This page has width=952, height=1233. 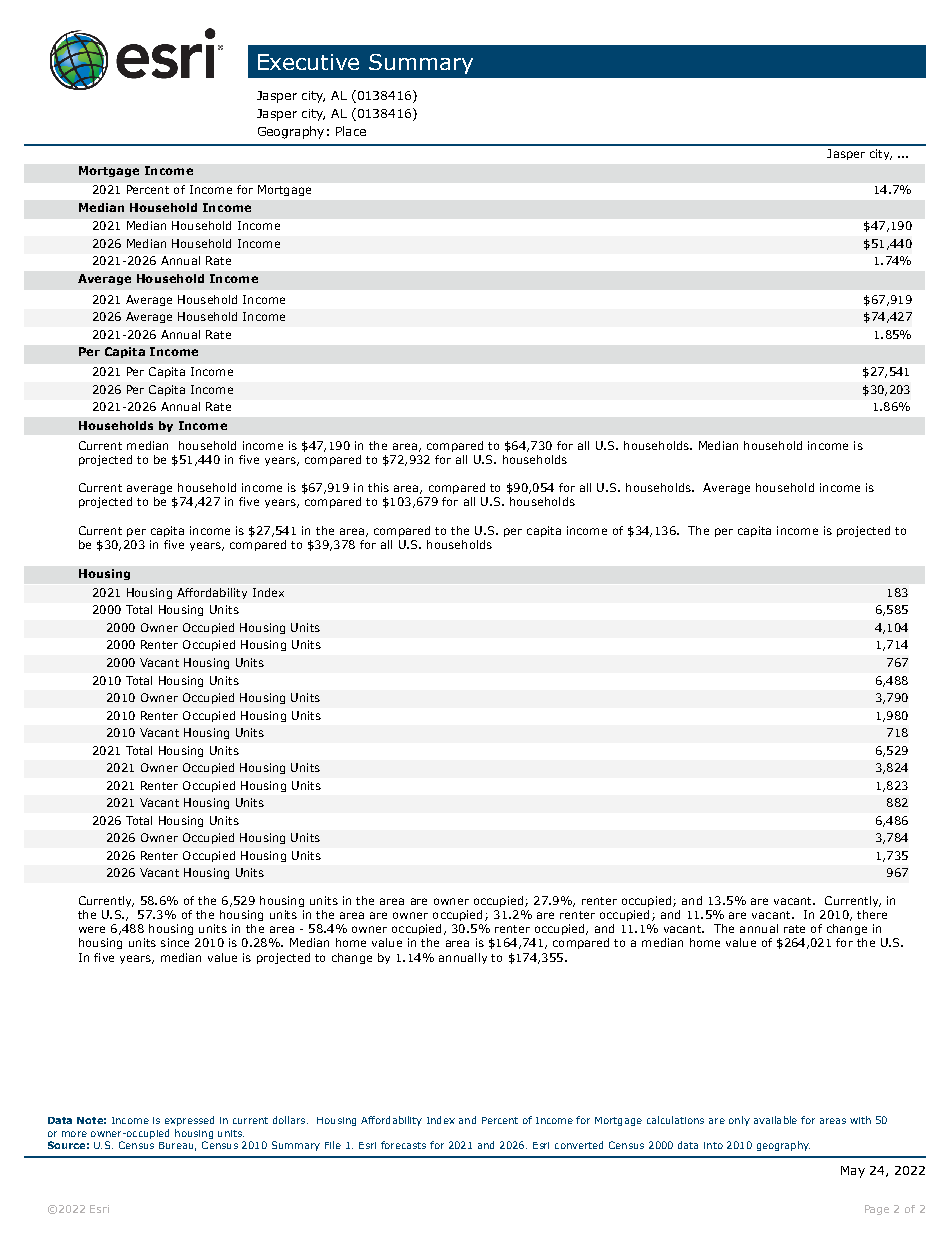 What do you see at coordinates (872, 914) in the page?
I see `there` at bounding box center [872, 914].
